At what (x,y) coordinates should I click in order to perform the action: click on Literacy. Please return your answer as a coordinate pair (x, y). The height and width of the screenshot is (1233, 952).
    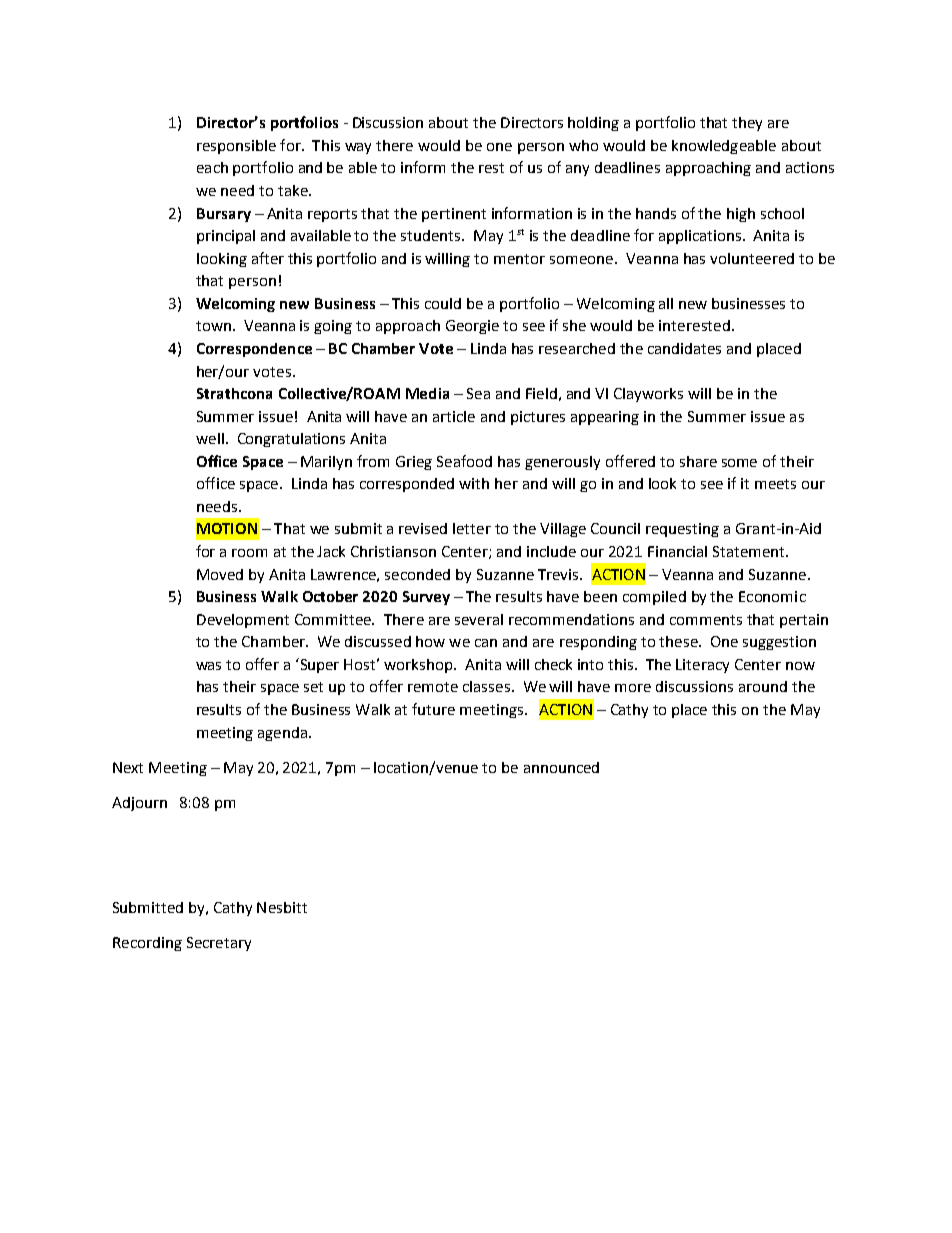
    Looking at the image, I should click on (702, 666).
